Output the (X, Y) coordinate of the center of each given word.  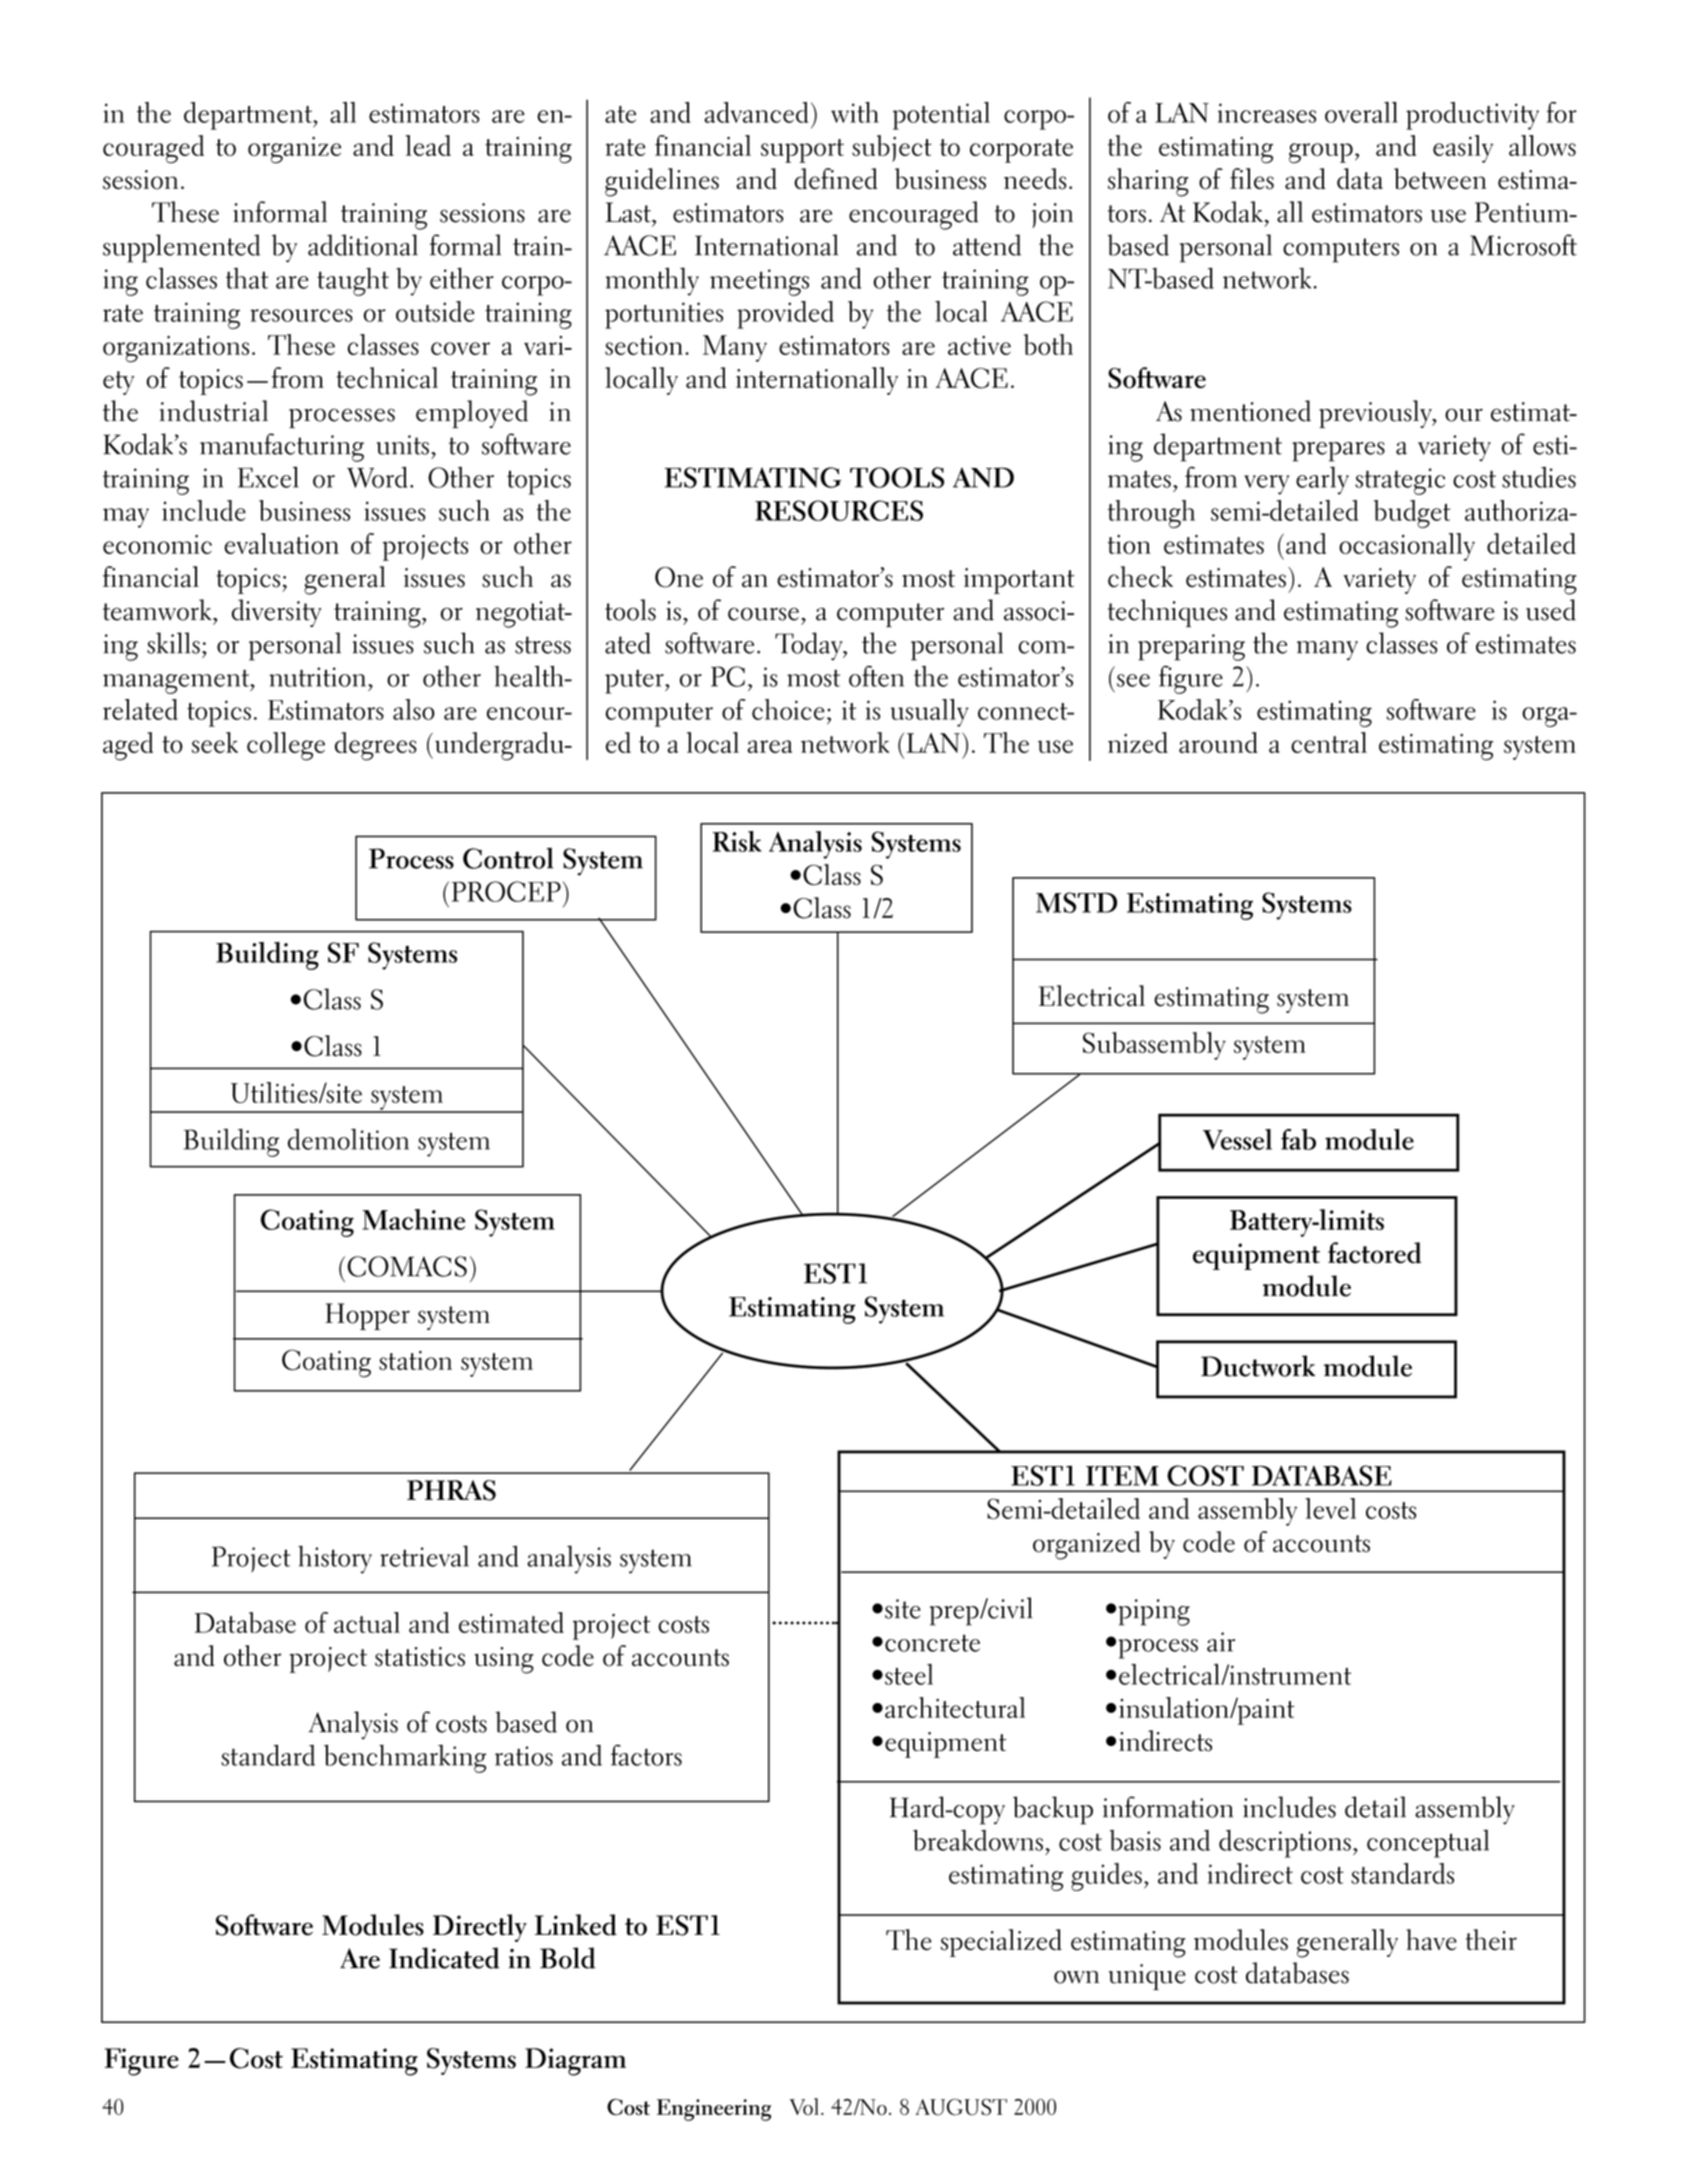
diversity (277, 613)
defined (835, 178)
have (1431, 1940)
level (1330, 1508)
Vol (804, 2106)
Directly (480, 1928)
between (1440, 178)
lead (428, 145)
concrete (932, 1643)
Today (810, 646)
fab (1298, 1139)
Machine (413, 1219)
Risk (737, 841)
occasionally (1407, 547)
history (335, 1559)
